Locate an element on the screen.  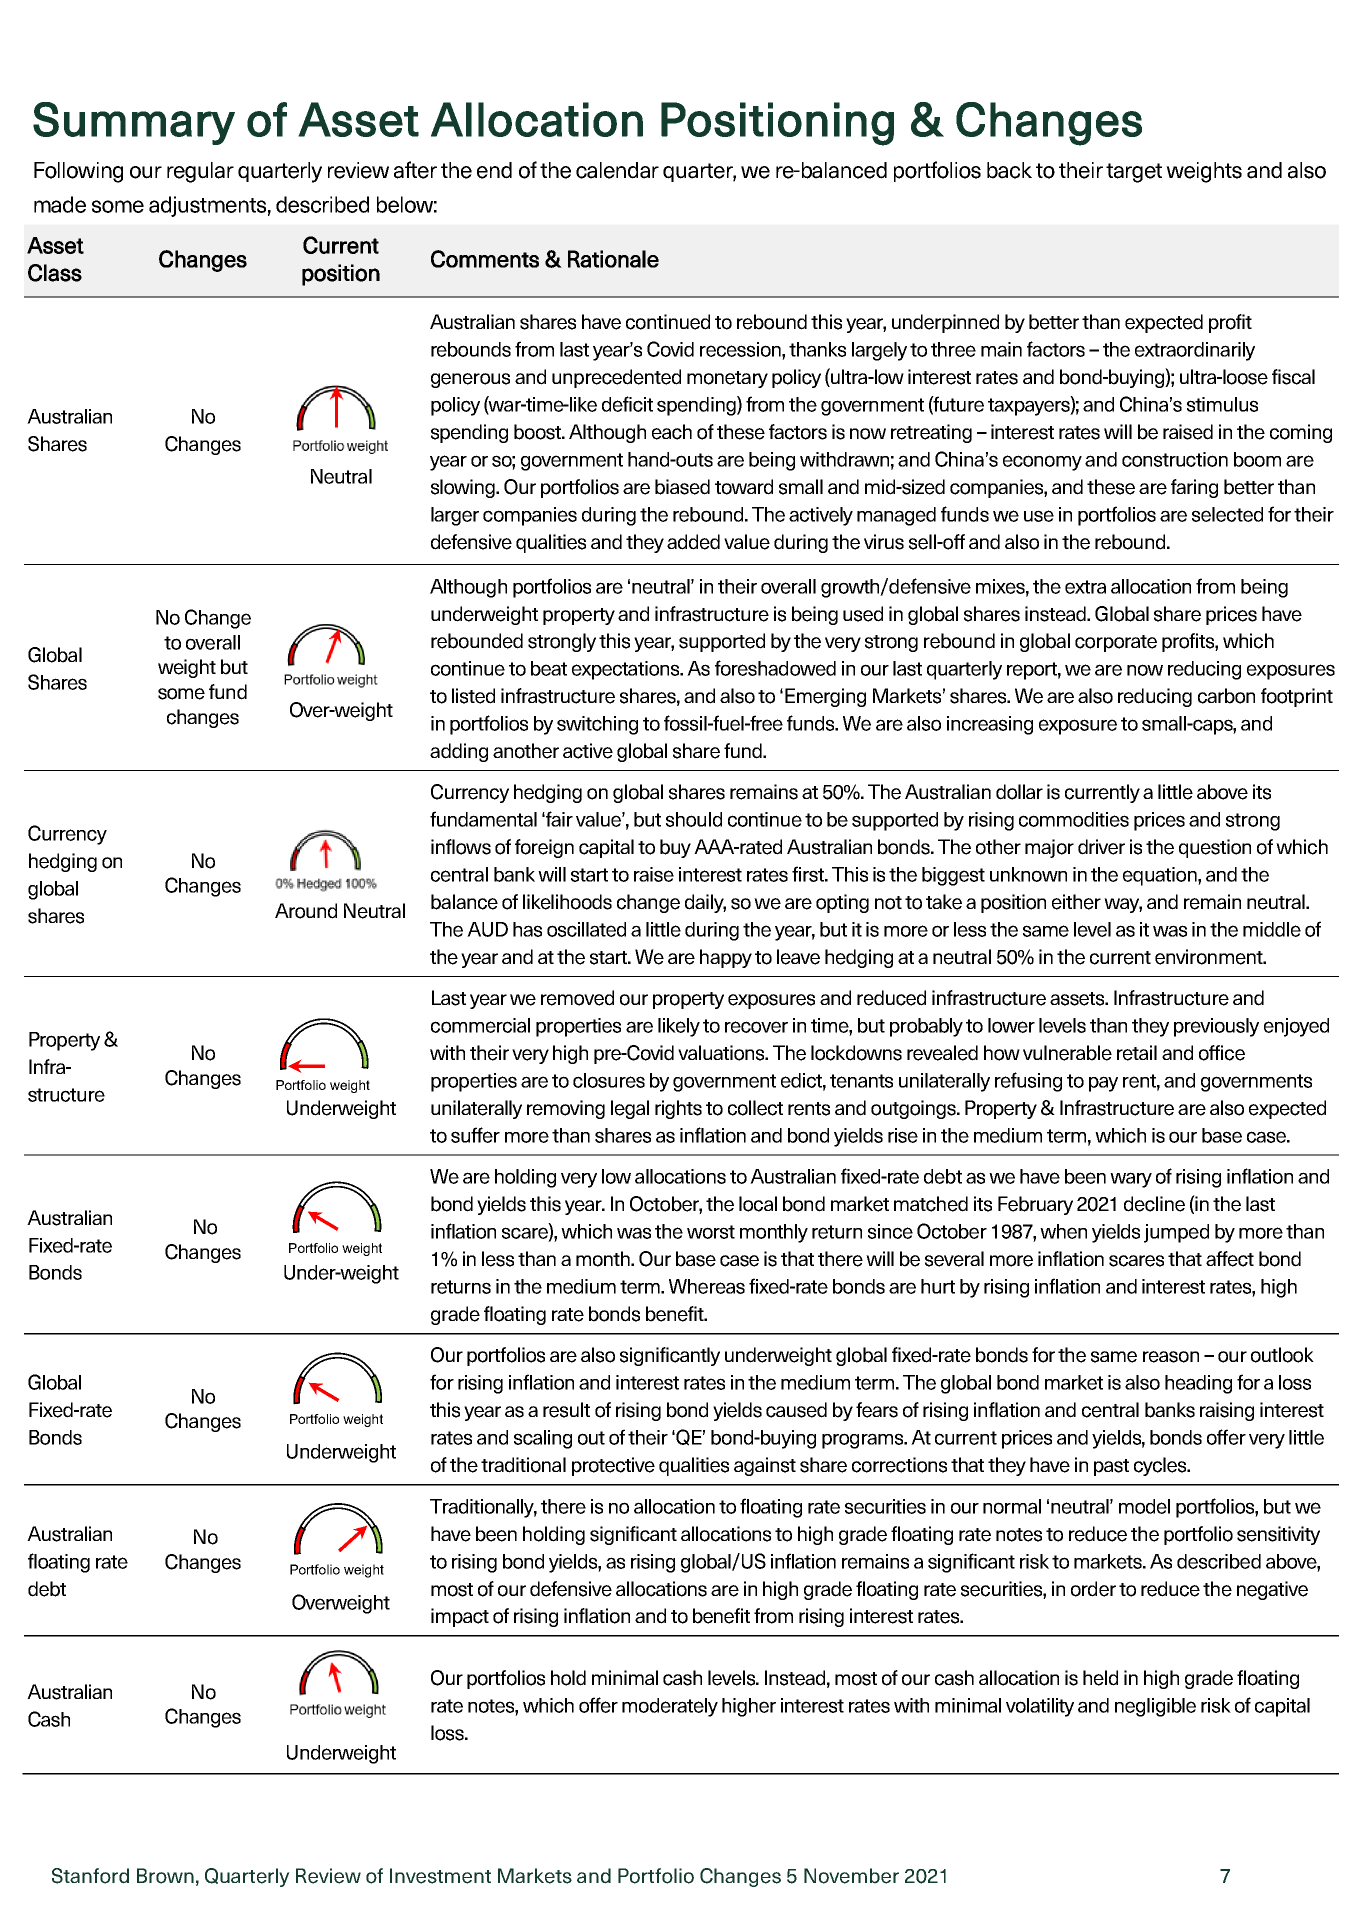
Around is located at coordinates (306, 911).
